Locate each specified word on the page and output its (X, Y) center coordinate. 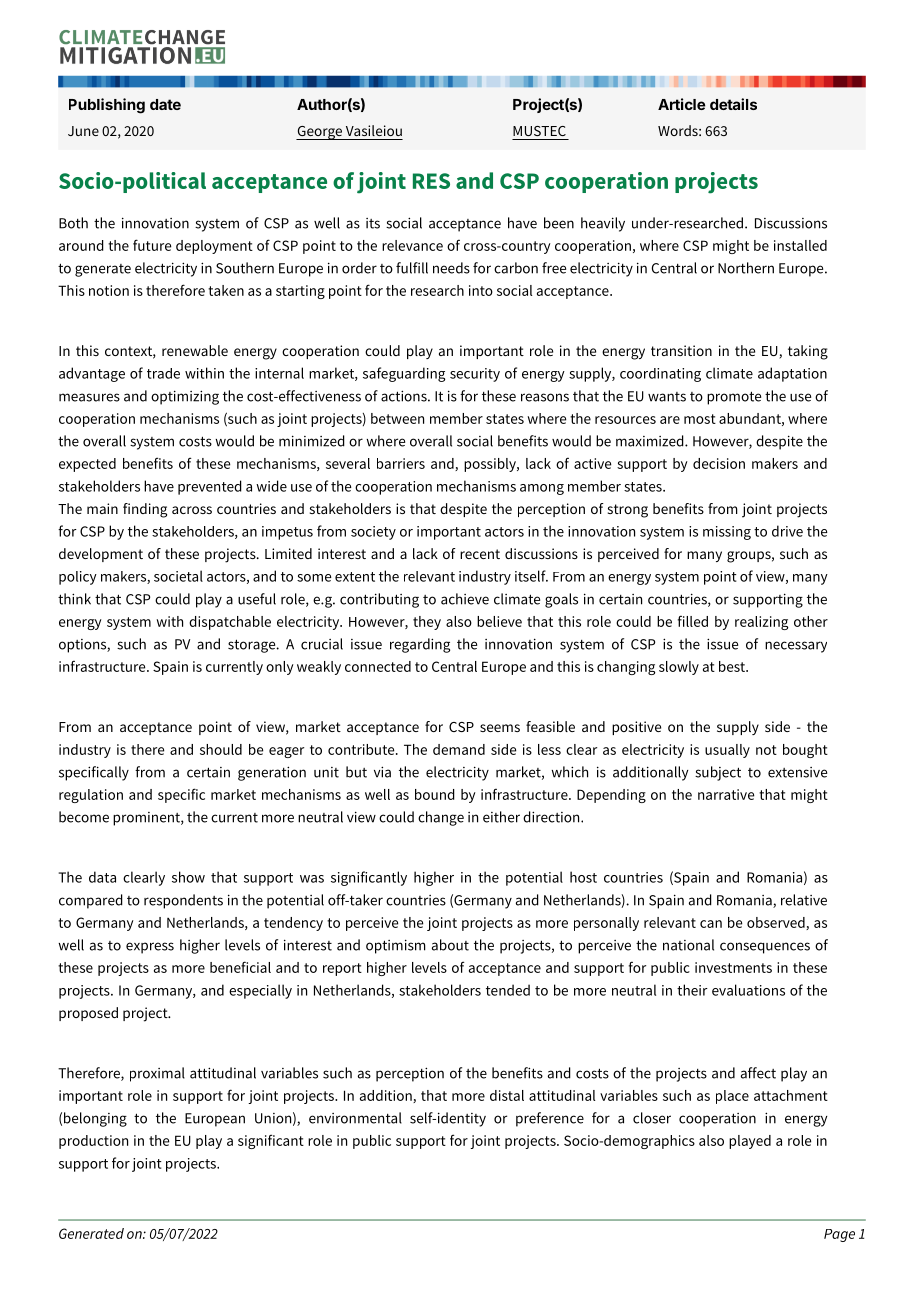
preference (550, 1119)
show (188, 877)
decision (719, 463)
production (93, 1142)
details (733, 104)
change (441, 818)
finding (145, 510)
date (165, 104)
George (320, 133)
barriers (401, 463)
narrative (726, 794)
